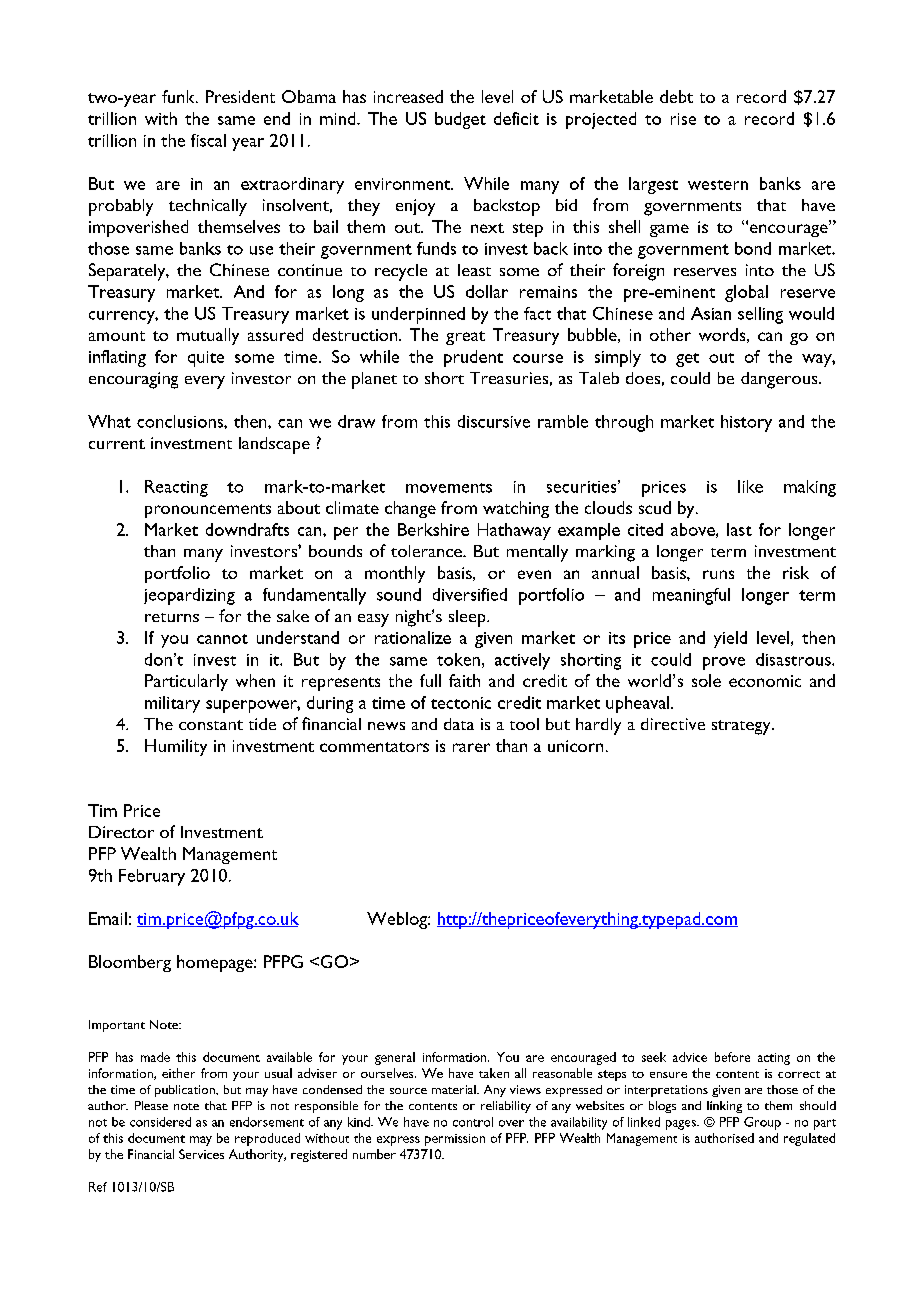 This screenshot has height=1308, width=924. What do you see at coordinates (208, 511) in the screenshot?
I see `pronouncements` at bounding box center [208, 511].
